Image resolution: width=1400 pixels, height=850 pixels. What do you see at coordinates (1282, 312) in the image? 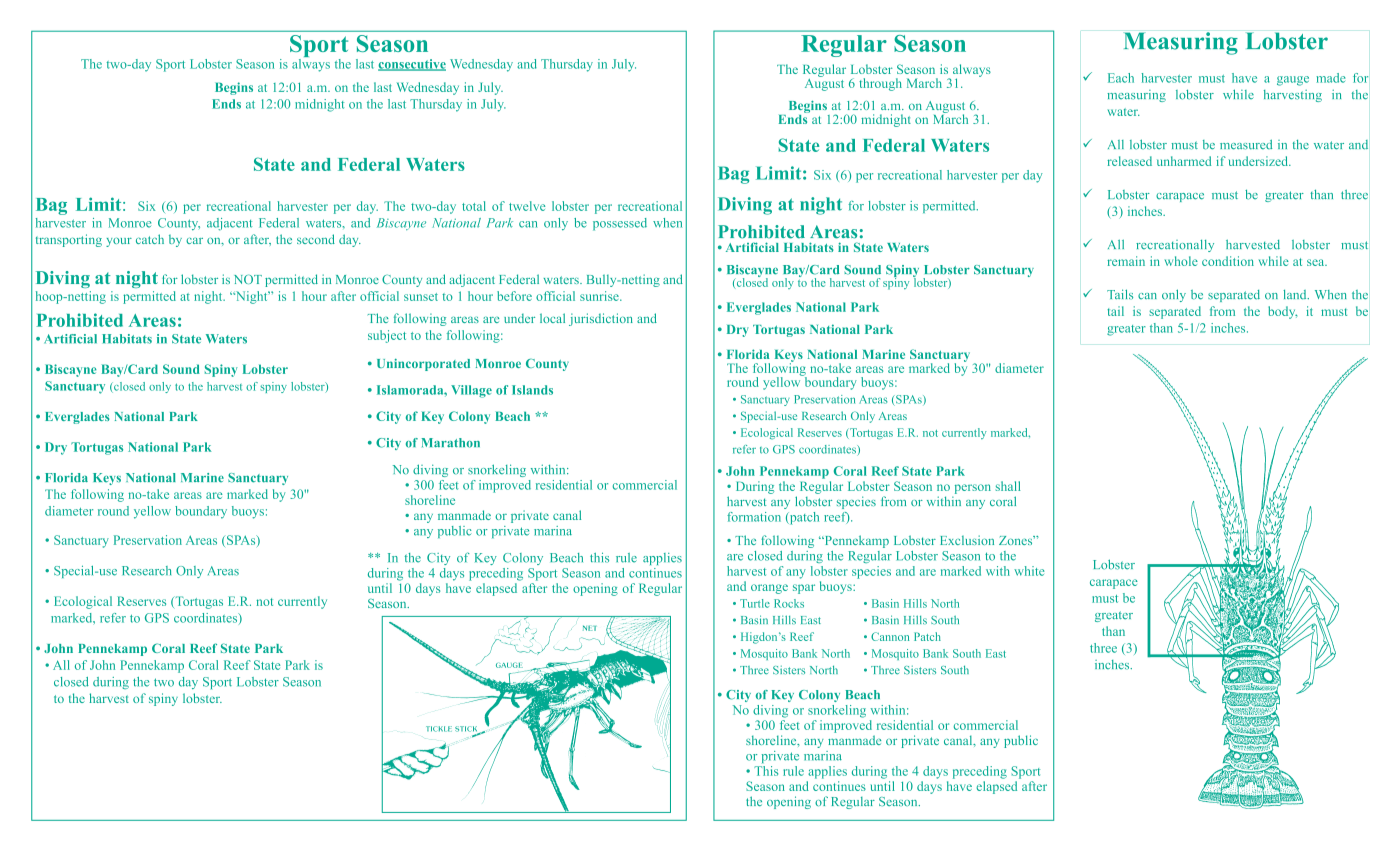
I see `body` at bounding box center [1282, 312].
